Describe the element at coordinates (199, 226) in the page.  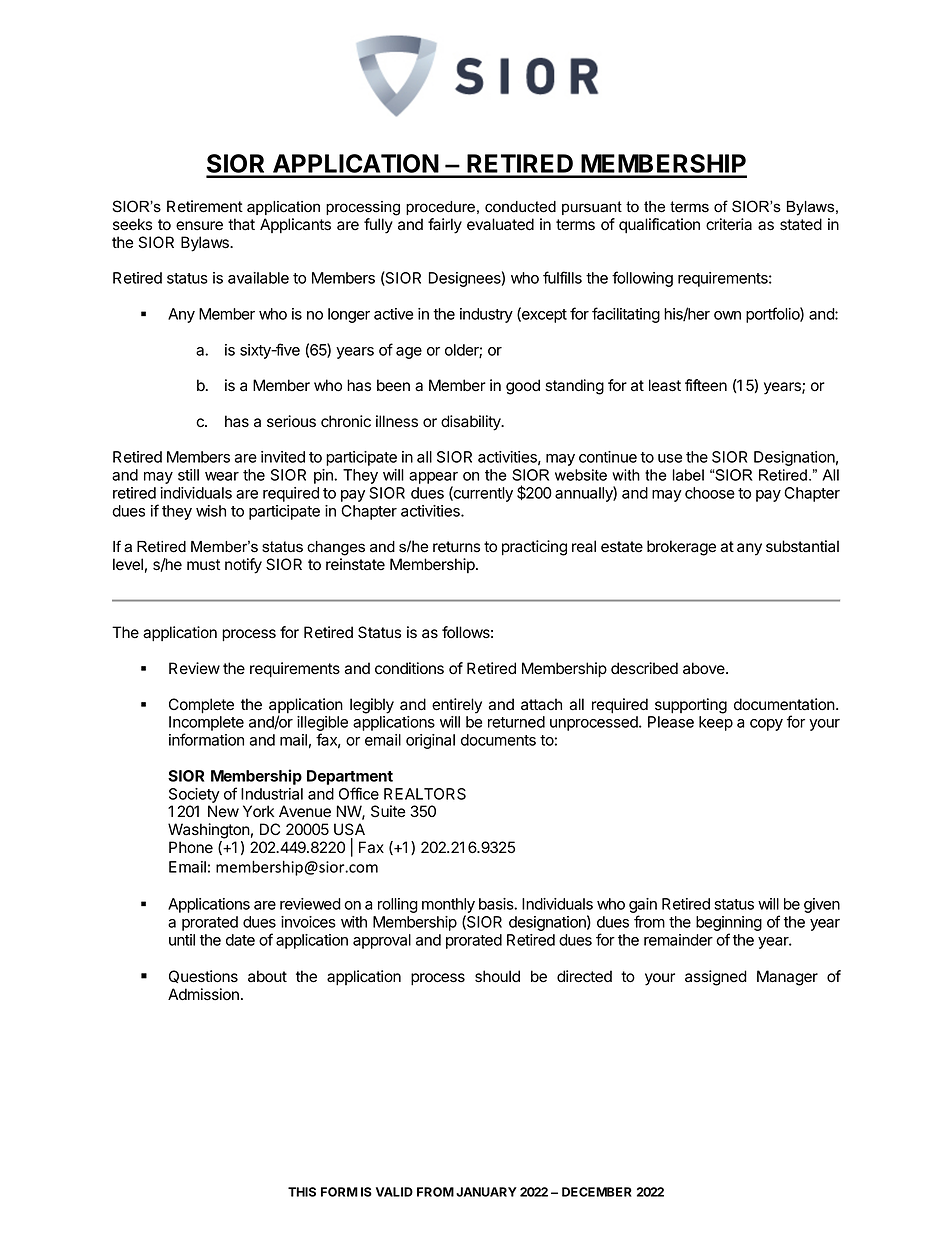
I see `ensure` at that location.
